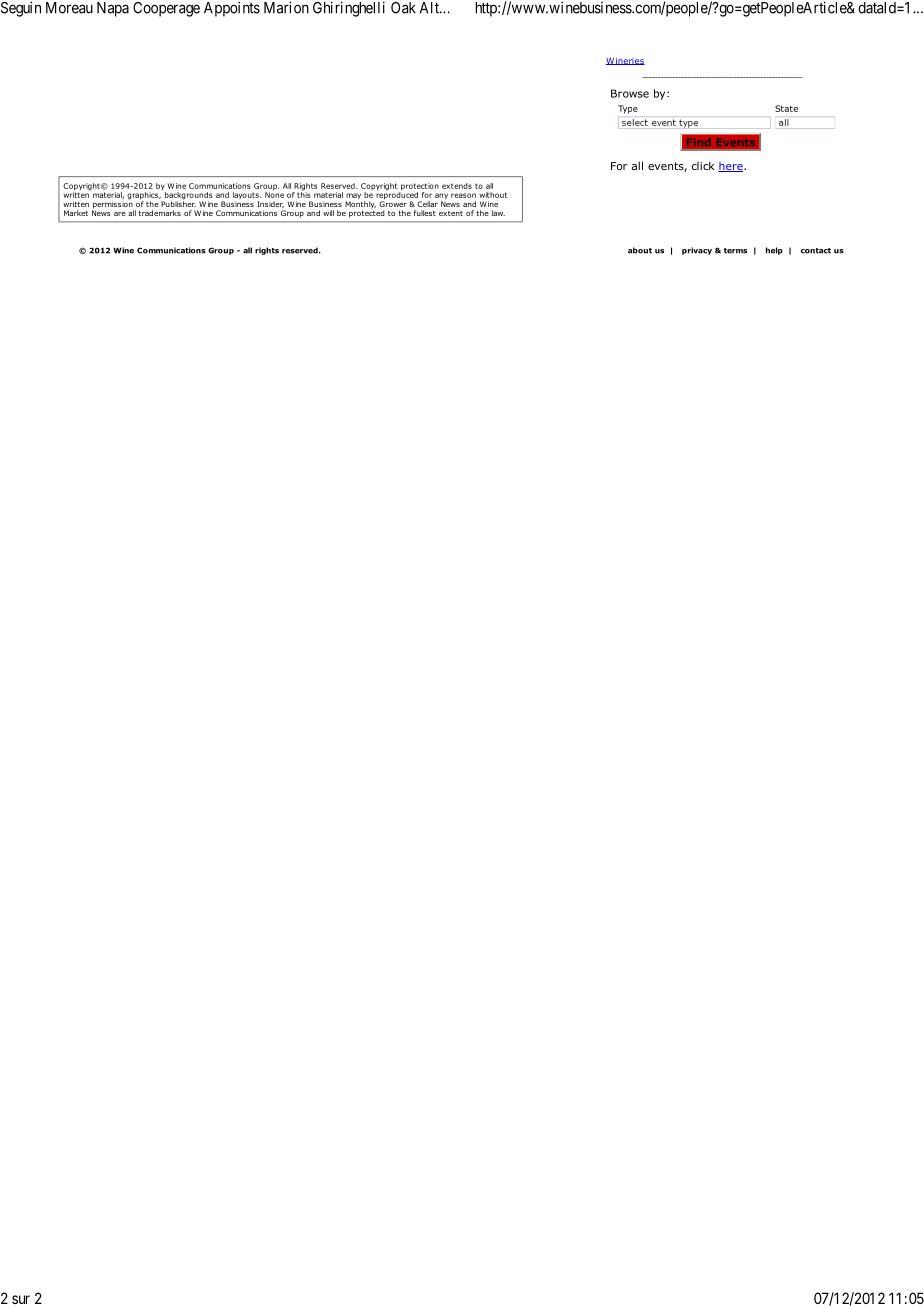 The image size is (924, 1308). I want to click on are, so click(120, 214).
